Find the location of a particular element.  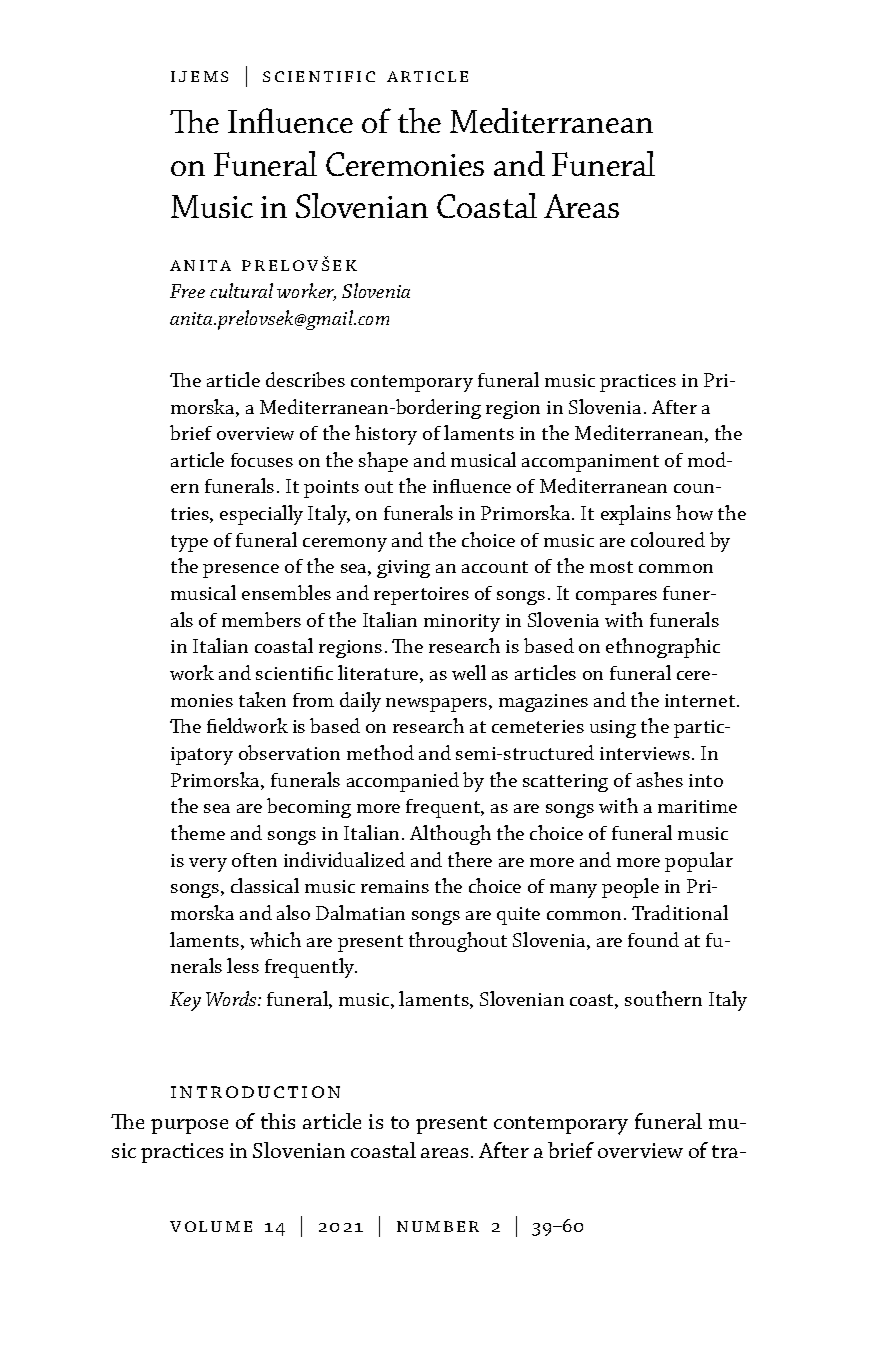

cultural is located at coordinates (241, 290).
